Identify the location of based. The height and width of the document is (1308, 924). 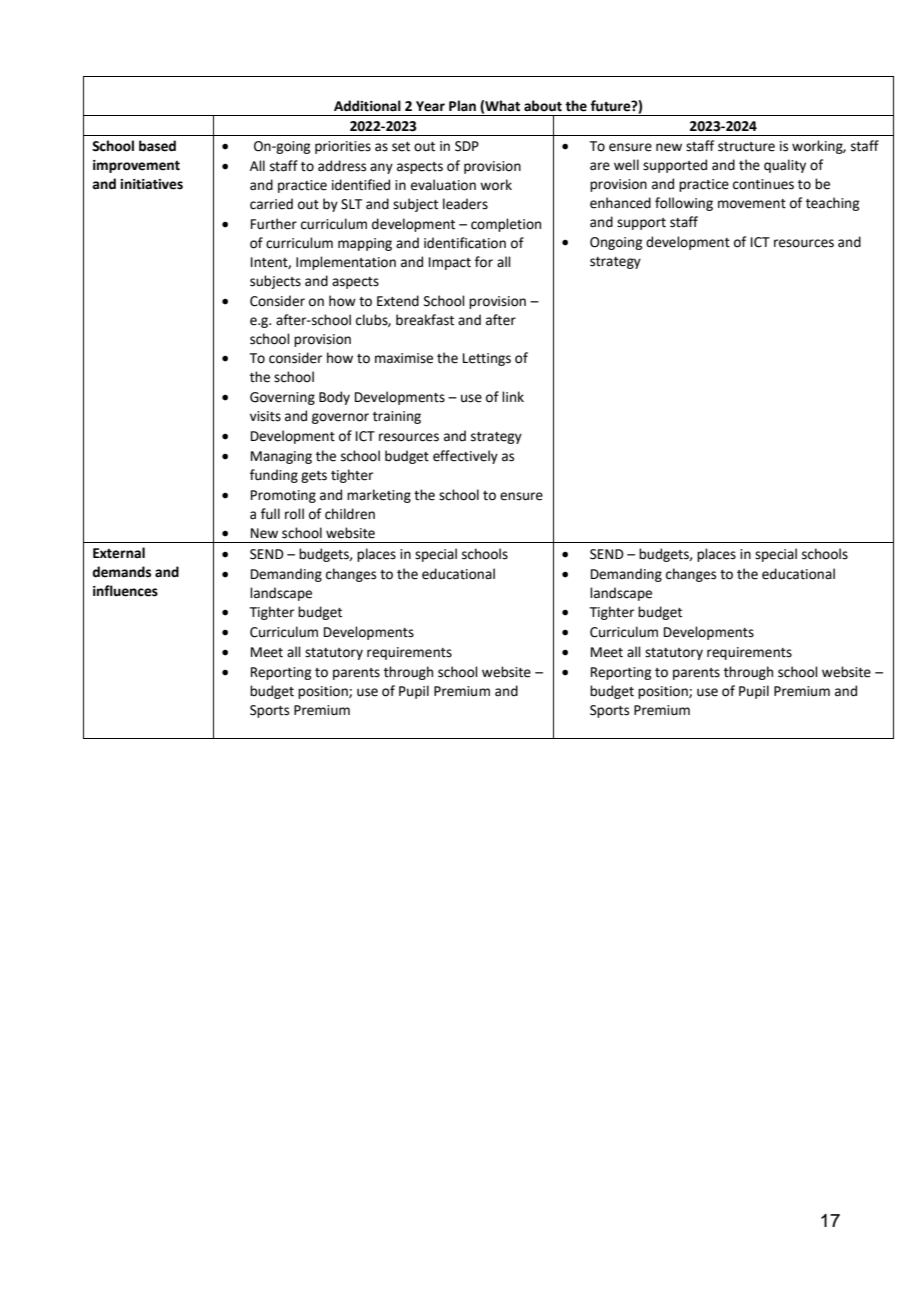
(157, 146).
